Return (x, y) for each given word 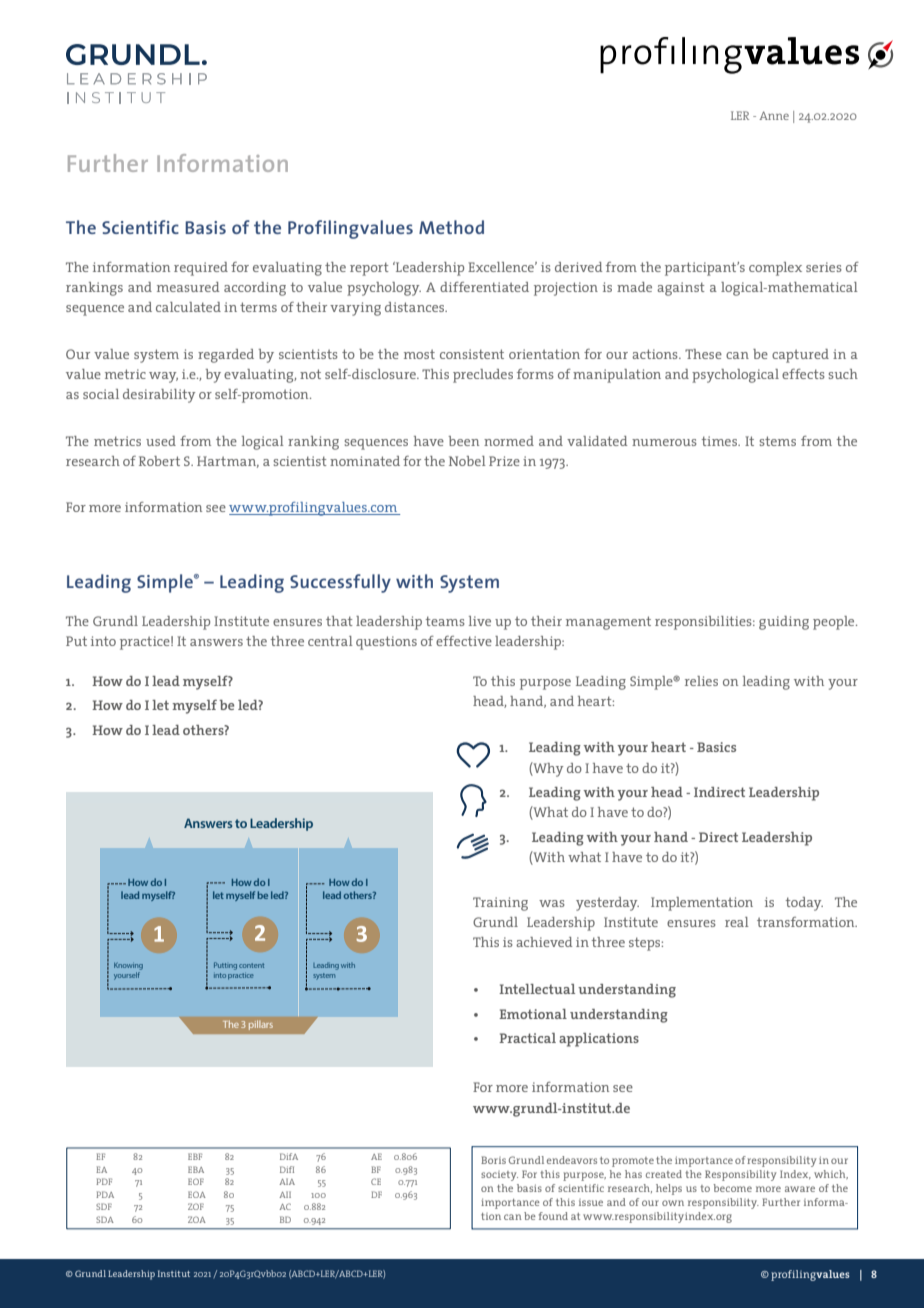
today (804, 904)
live (480, 621)
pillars (261, 1025)
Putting (225, 966)
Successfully (340, 583)
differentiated (484, 287)
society (499, 1176)
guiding (784, 623)
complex (775, 269)
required (201, 269)
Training (500, 904)
